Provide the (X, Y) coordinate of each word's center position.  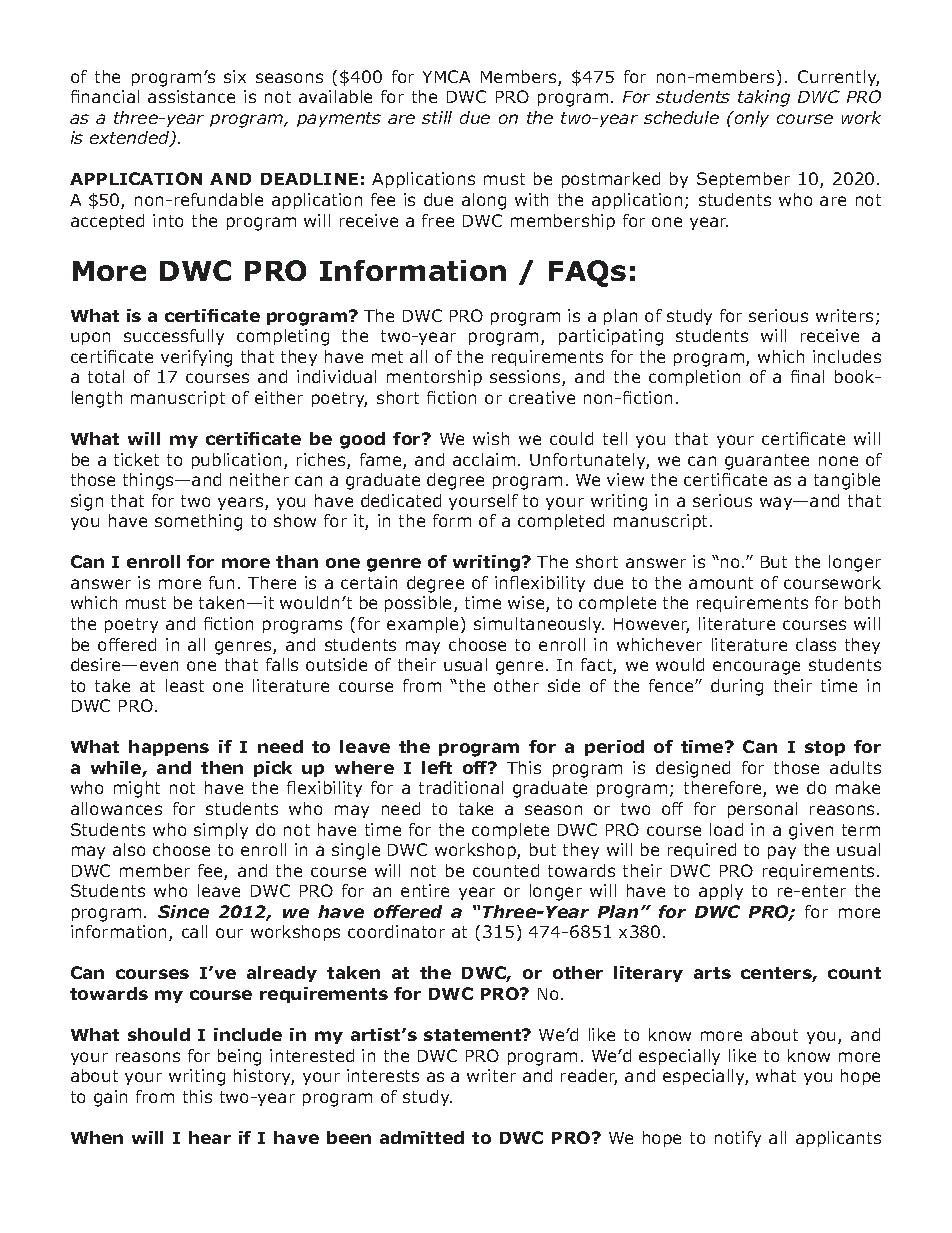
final (807, 376)
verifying (196, 358)
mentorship (434, 378)
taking (764, 98)
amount (721, 583)
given (811, 831)
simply (221, 831)
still (437, 117)
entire (425, 890)
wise (527, 604)
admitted (422, 1137)
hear (210, 1137)
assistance (191, 96)
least (185, 685)
